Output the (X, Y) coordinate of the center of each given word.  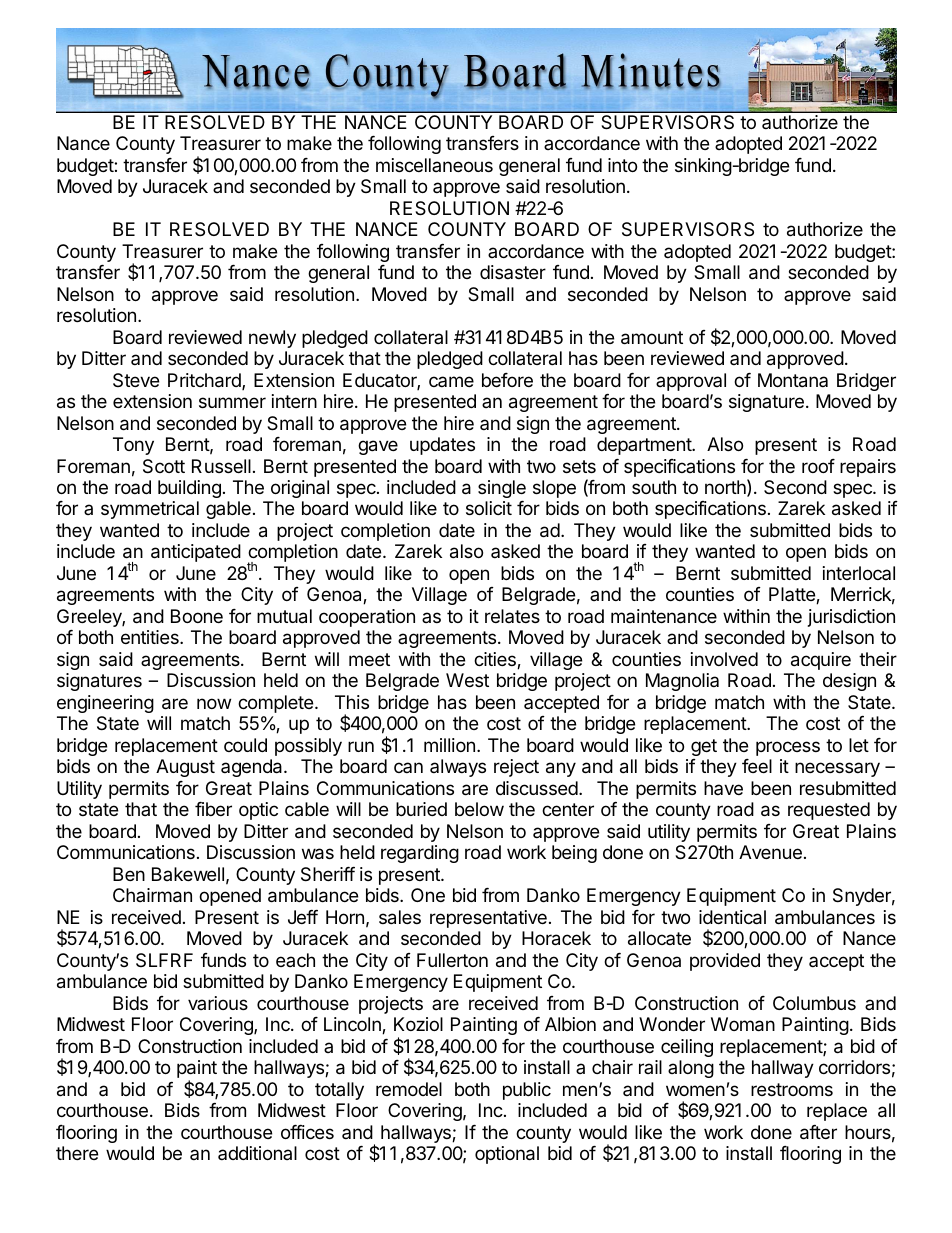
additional (257, 1153)
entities (151, 637)
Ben (129, 874)
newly (272, 339)
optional (507, 1155)
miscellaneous (434, 165)
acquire (821, 661)
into (622, 165)
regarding (420, 854)
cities (496, 660)
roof (818, 466)
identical (732, 917)
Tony (133, 446)
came (451, 381)
